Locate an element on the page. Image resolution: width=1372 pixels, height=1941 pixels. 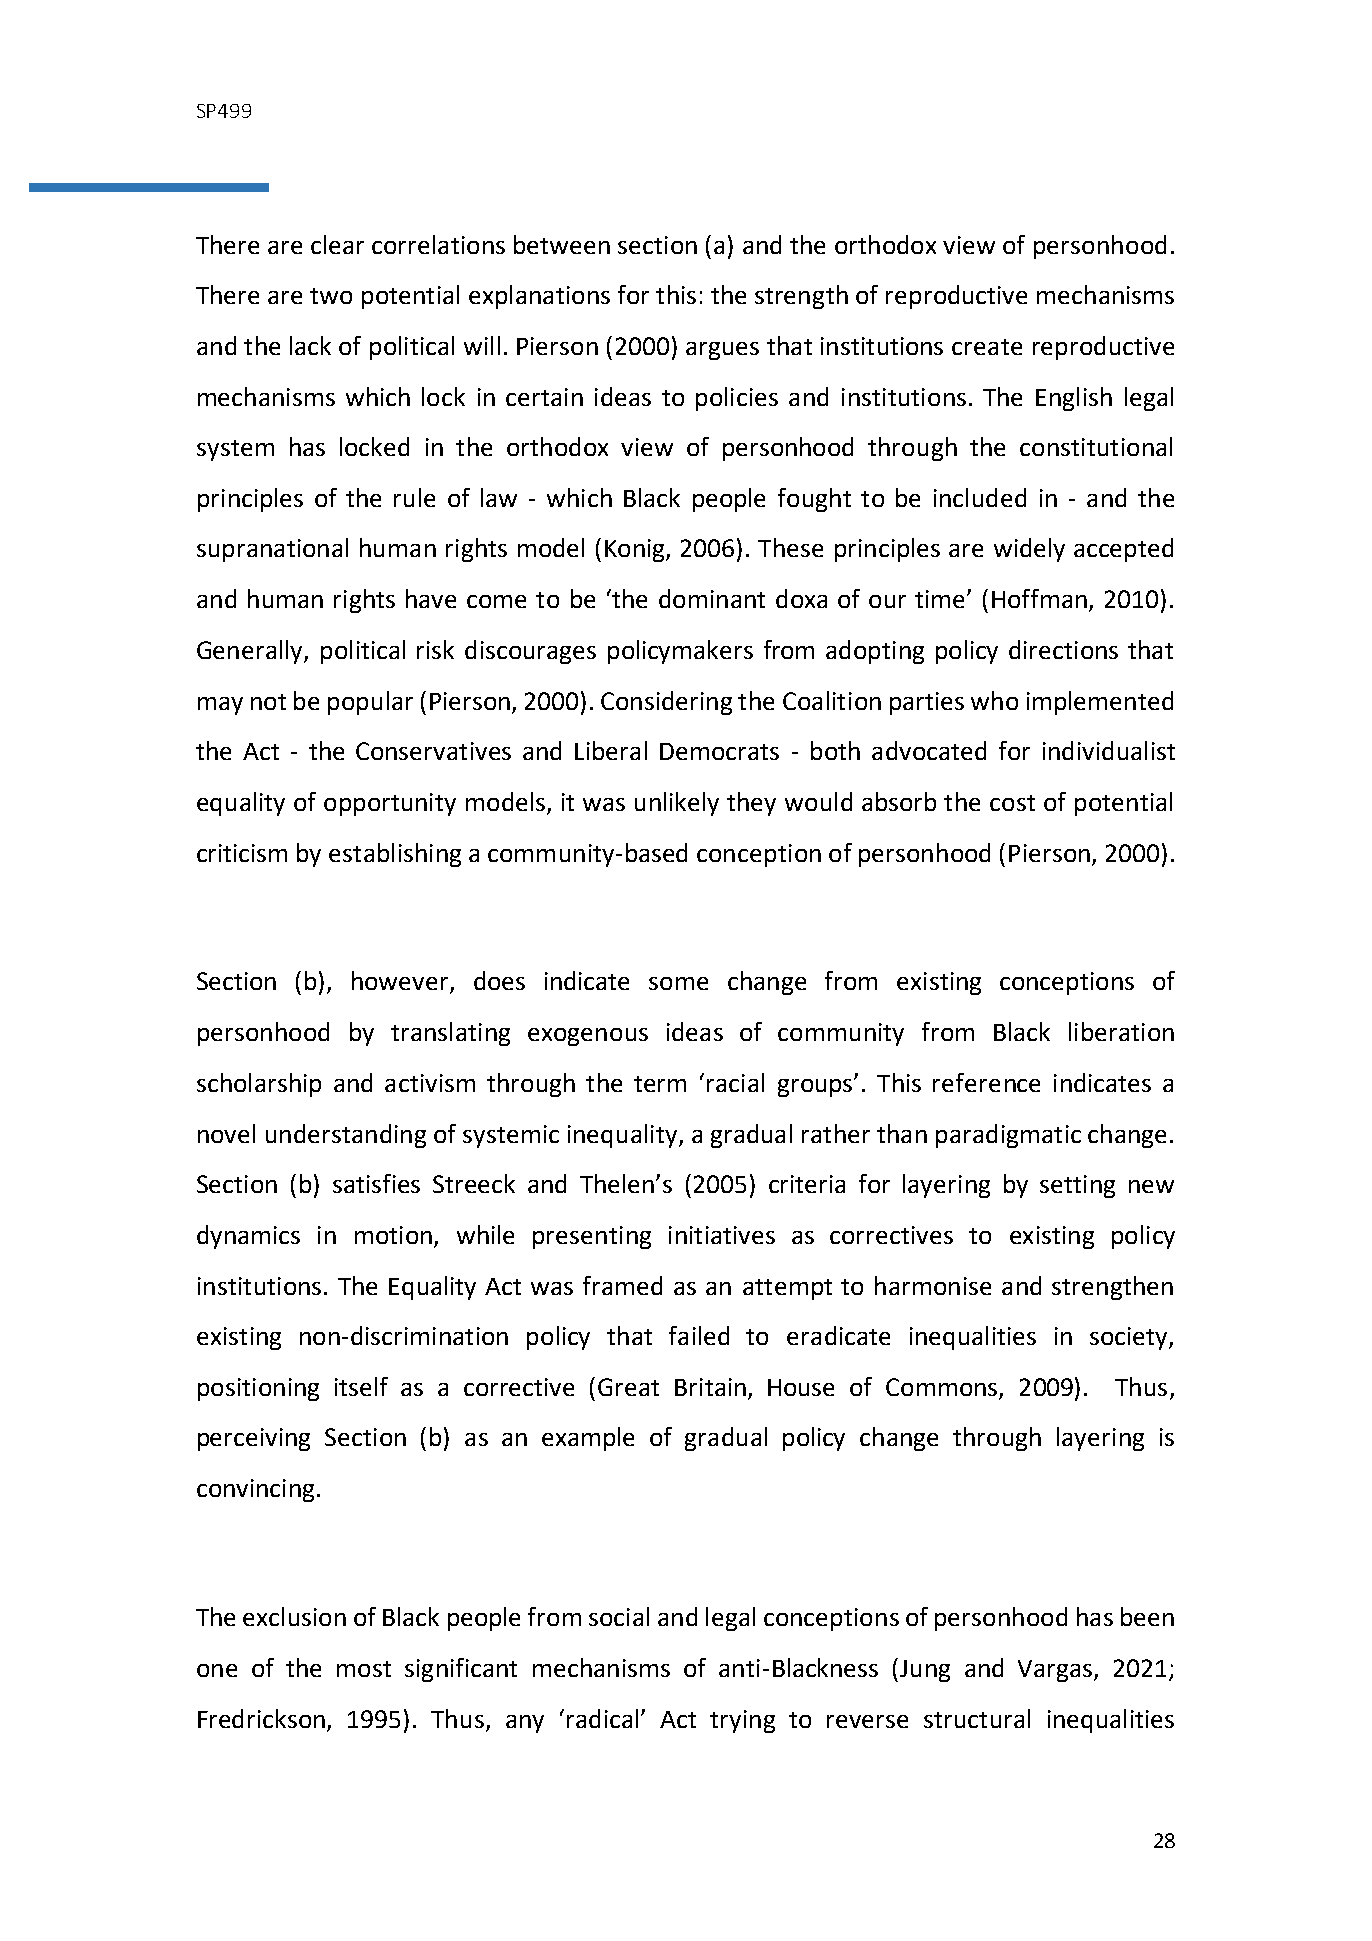
popular is located at coordinates (370, 703).
